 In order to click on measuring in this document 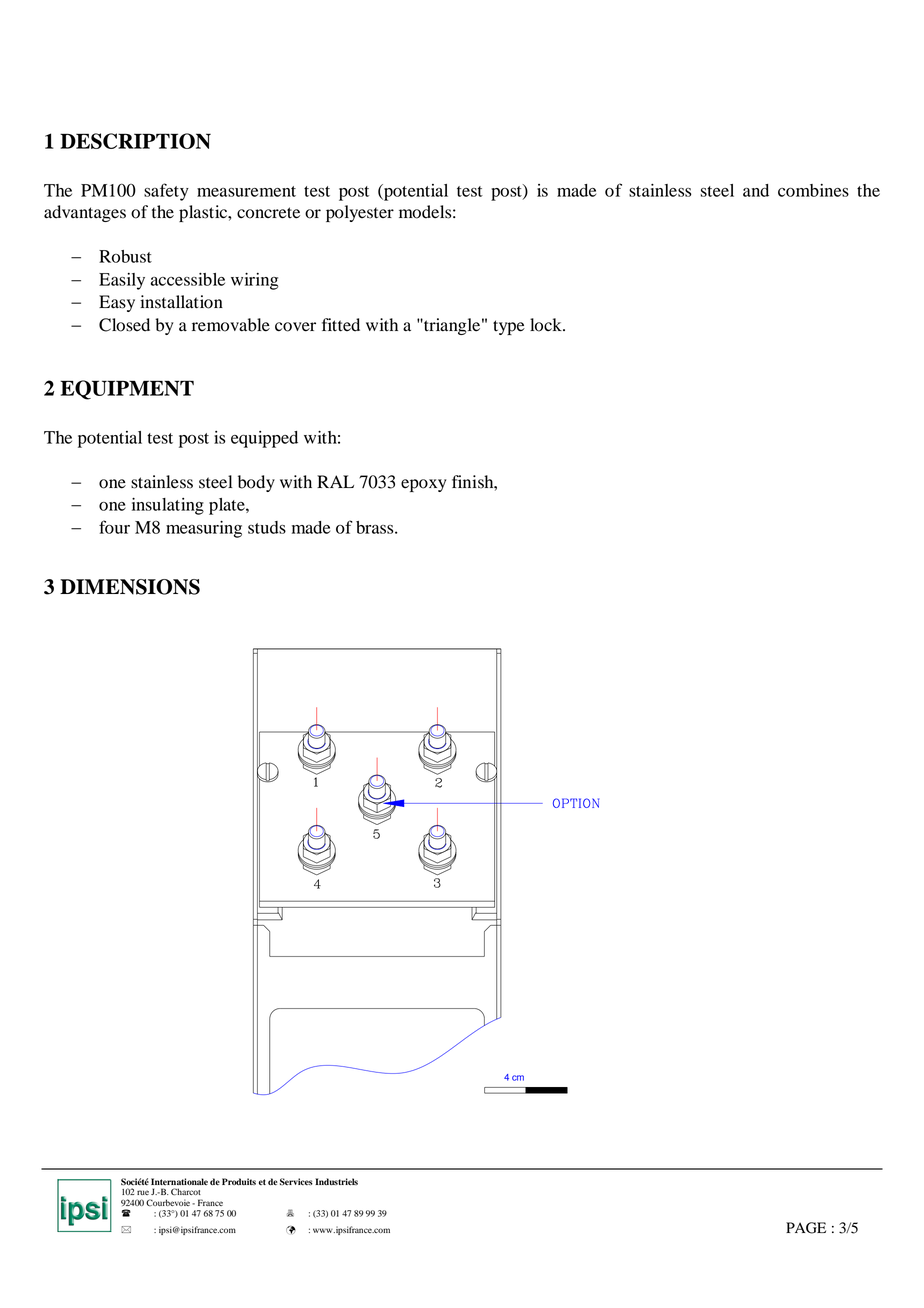, I will do `click(204, 529)`.
